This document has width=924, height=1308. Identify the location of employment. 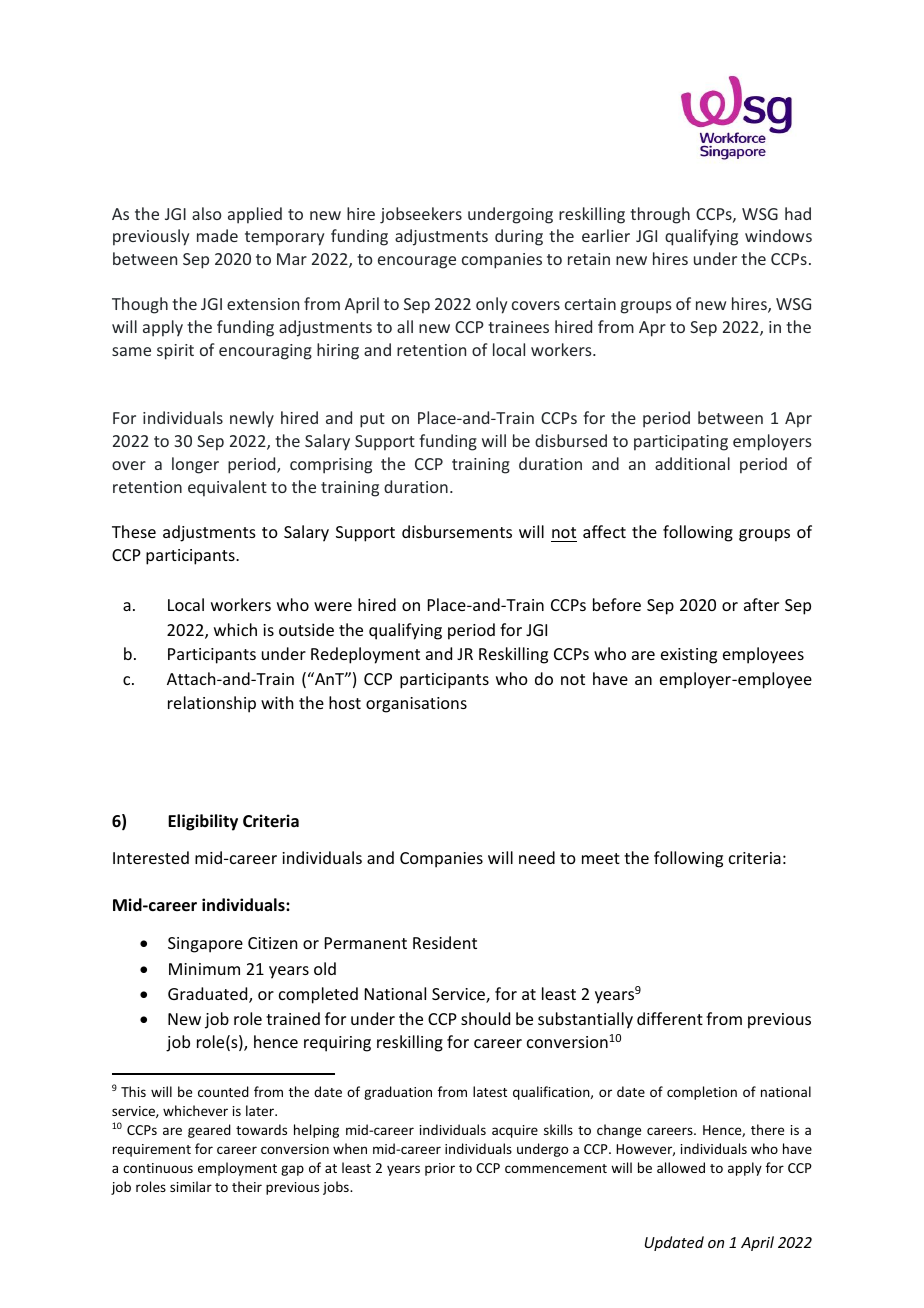
(237, 1169).
